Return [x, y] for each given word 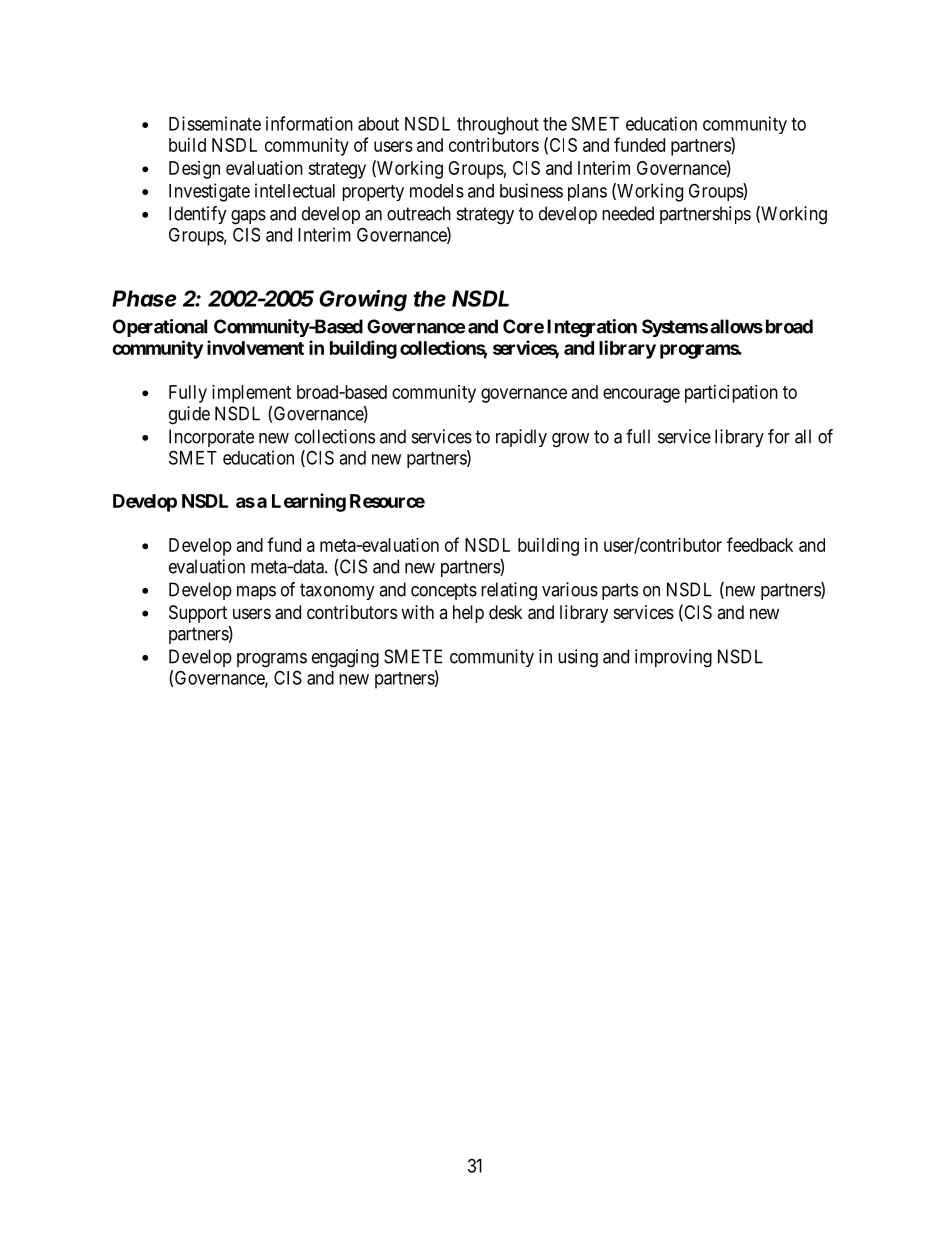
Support [198, 614]
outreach [419, 213]
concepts [444, 591]
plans [587, 192]
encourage [641, 395]
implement [251, 394]
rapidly [521, 438]
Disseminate [215, 123]
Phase [144, 298]
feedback [760, 544]
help [468, 614]
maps [256, 593]
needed [628, 213]
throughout [498, 126]
